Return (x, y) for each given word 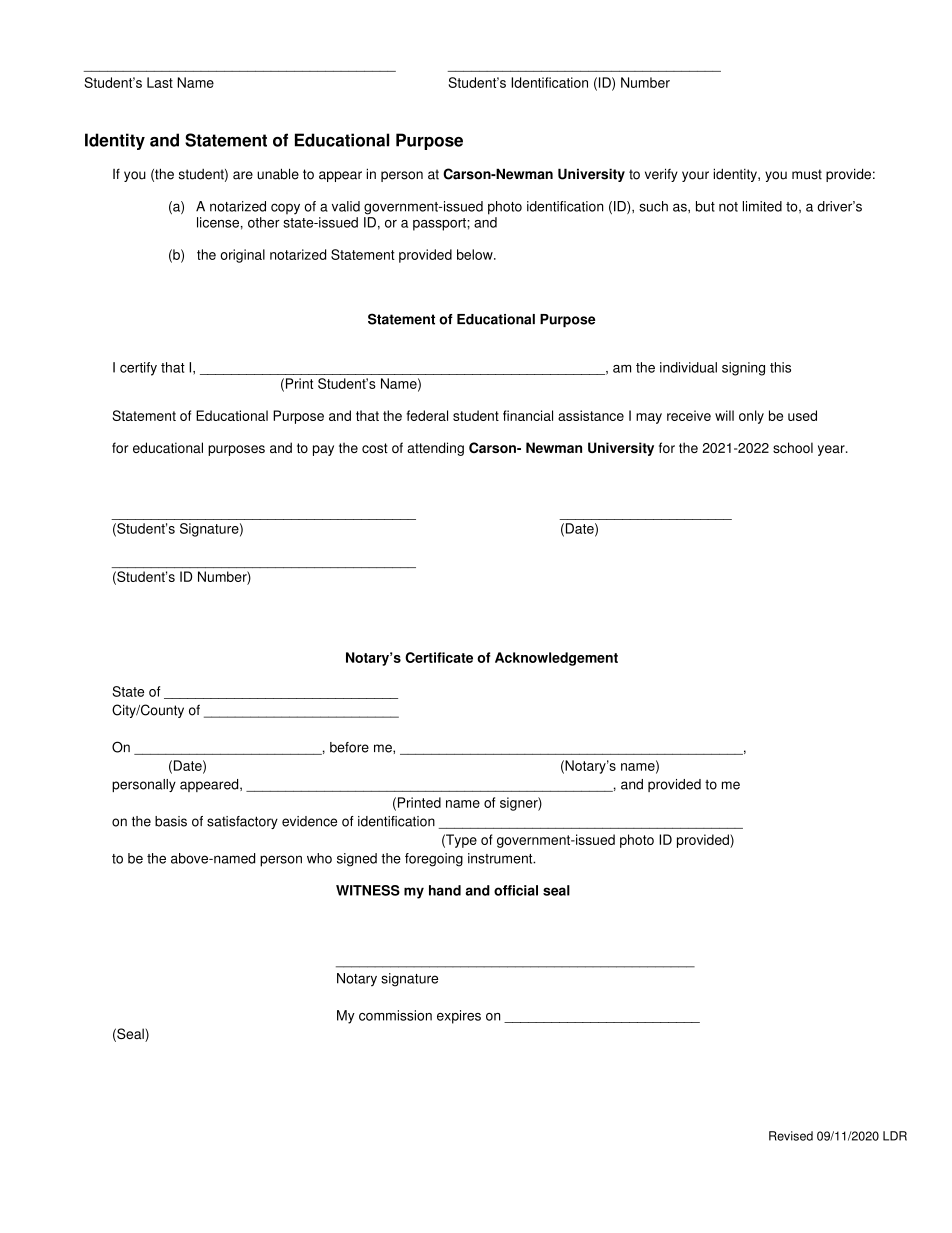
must (807, 174)
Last (160, 82)
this (780, 367)
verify (661, 175)
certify (138, 369)
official (516, 890)
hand (445, 890)
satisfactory (242, 822)
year (832, 450)
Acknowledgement (556, 659)
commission (395, 1015)
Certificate (439, 657)
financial (528, 415)
